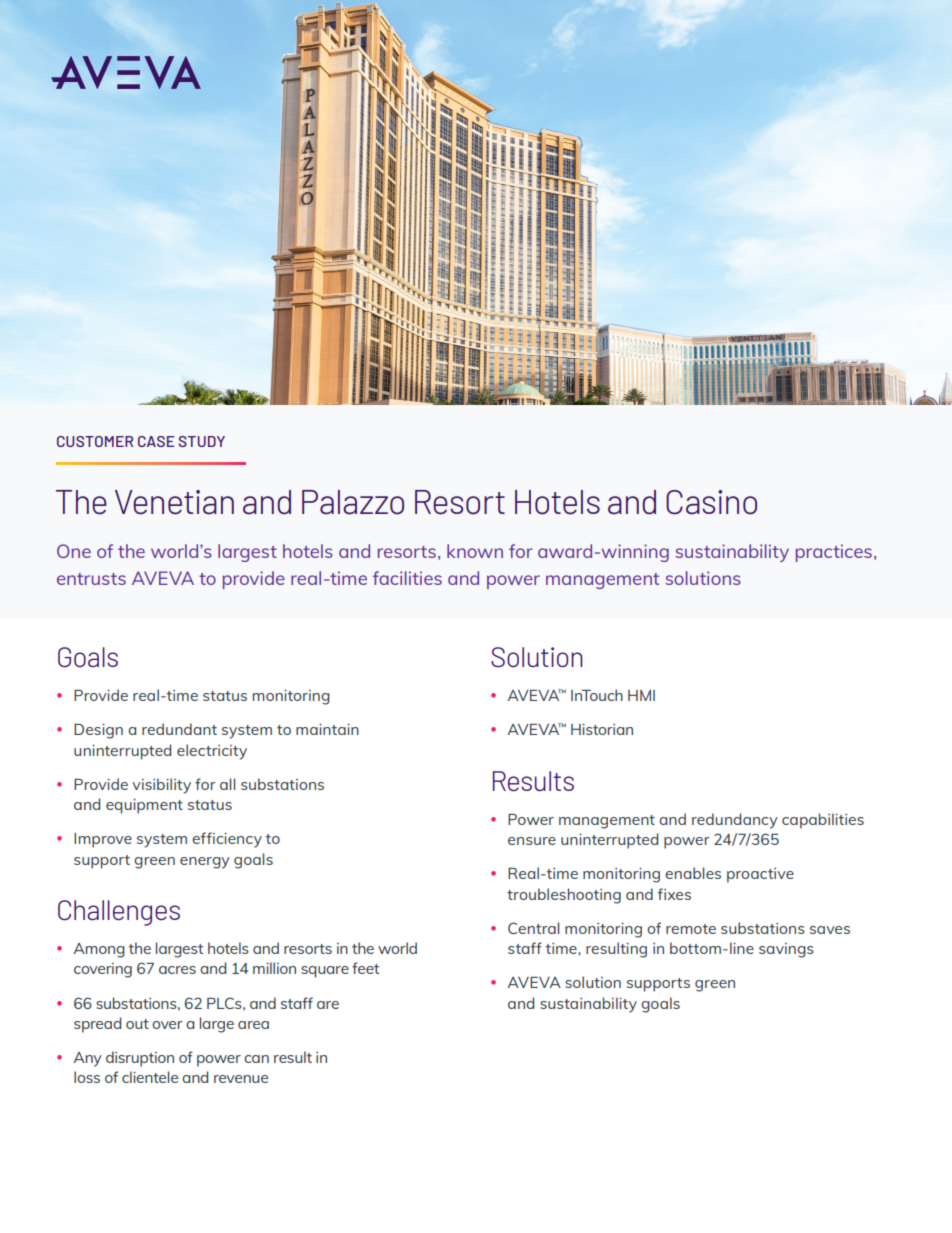 Image resolution: width=952 pixels, height=1233 pixels. Describe the element at coordinates (475, 551) in the screenshot. I see `known` at that location.
